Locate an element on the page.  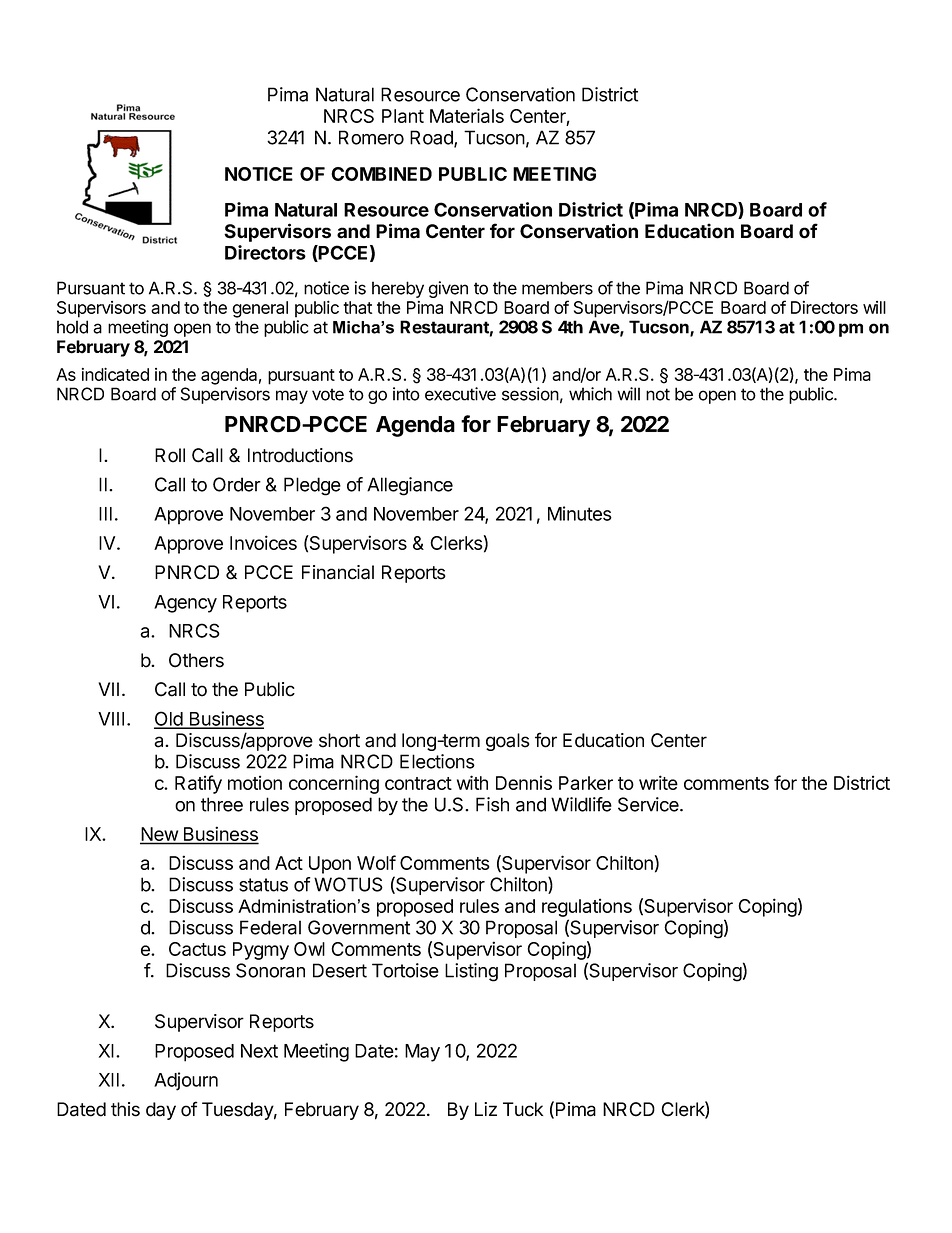
Financial is located at coordinates (338, 572).
